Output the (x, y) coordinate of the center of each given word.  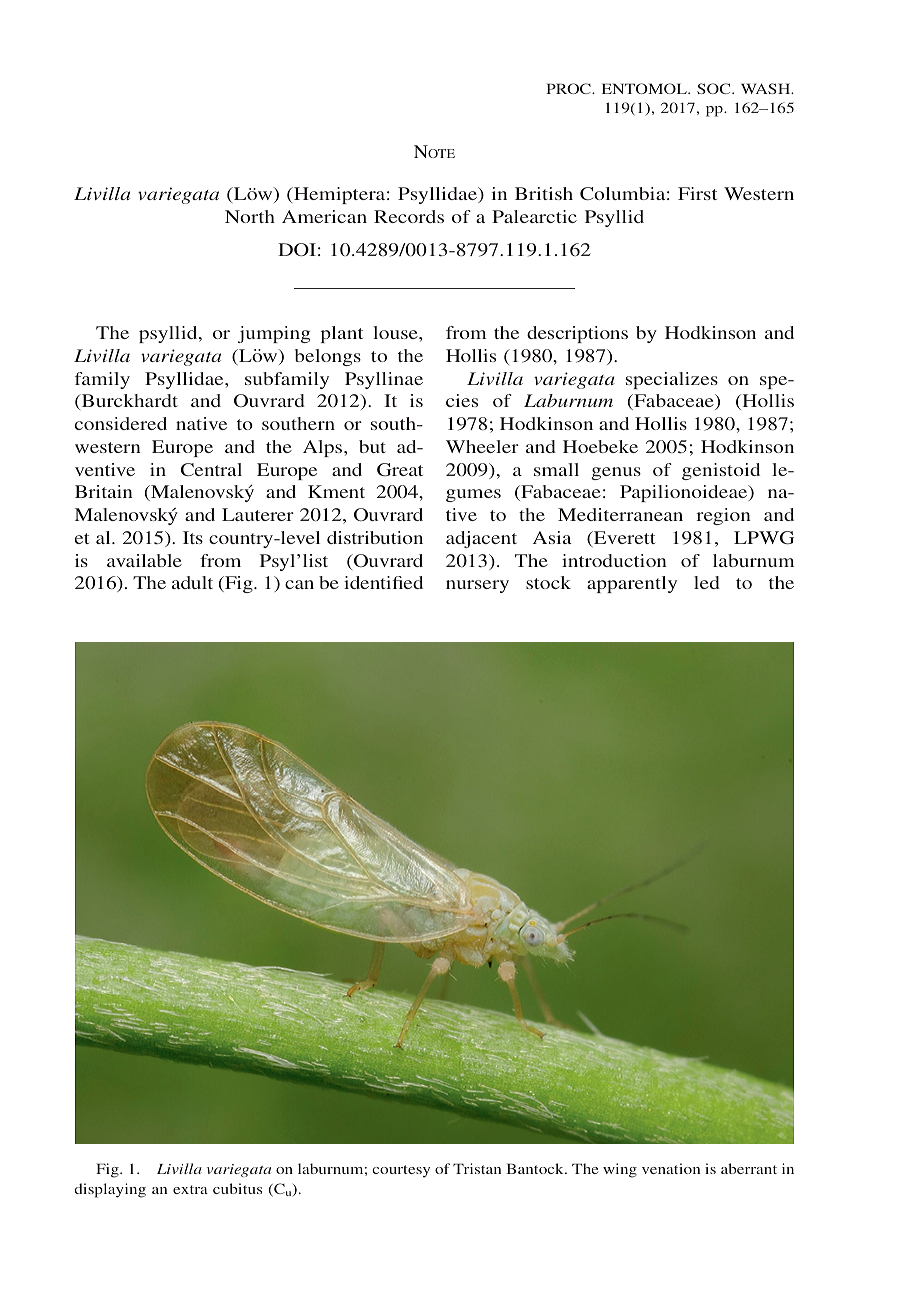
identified (383, 582)
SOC (715, 88)
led (707, 582)
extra (190, 1189)
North (250, 216)
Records (409, 216)
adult (192, 582)
